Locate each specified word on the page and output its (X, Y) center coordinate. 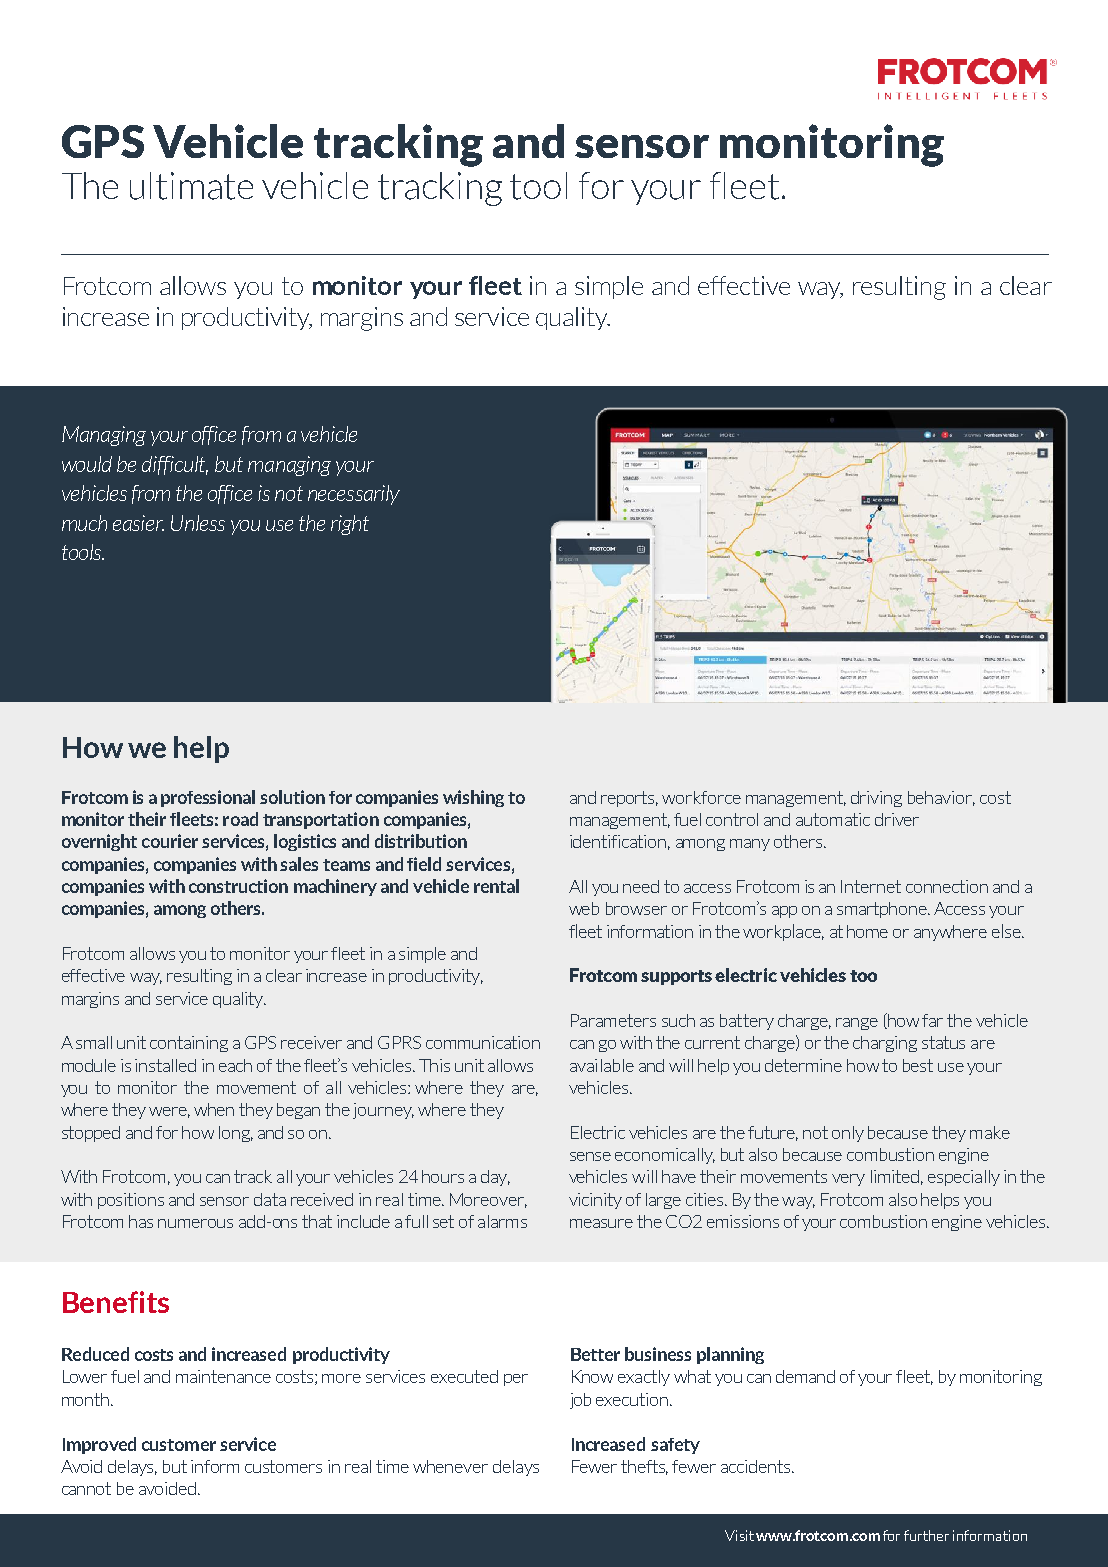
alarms (502, 1221)
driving (876, 799)
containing (189, 1044)
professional (208, 798)
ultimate (191, 186)
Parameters (613, 1020)
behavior (941, 798)
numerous (195, 1223)
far (932, 1020)
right (350, 525)
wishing (473, 798)
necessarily (354, 495)
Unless (198, 523)
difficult (175, 465)
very (848, 1180)
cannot (86, 1488)
